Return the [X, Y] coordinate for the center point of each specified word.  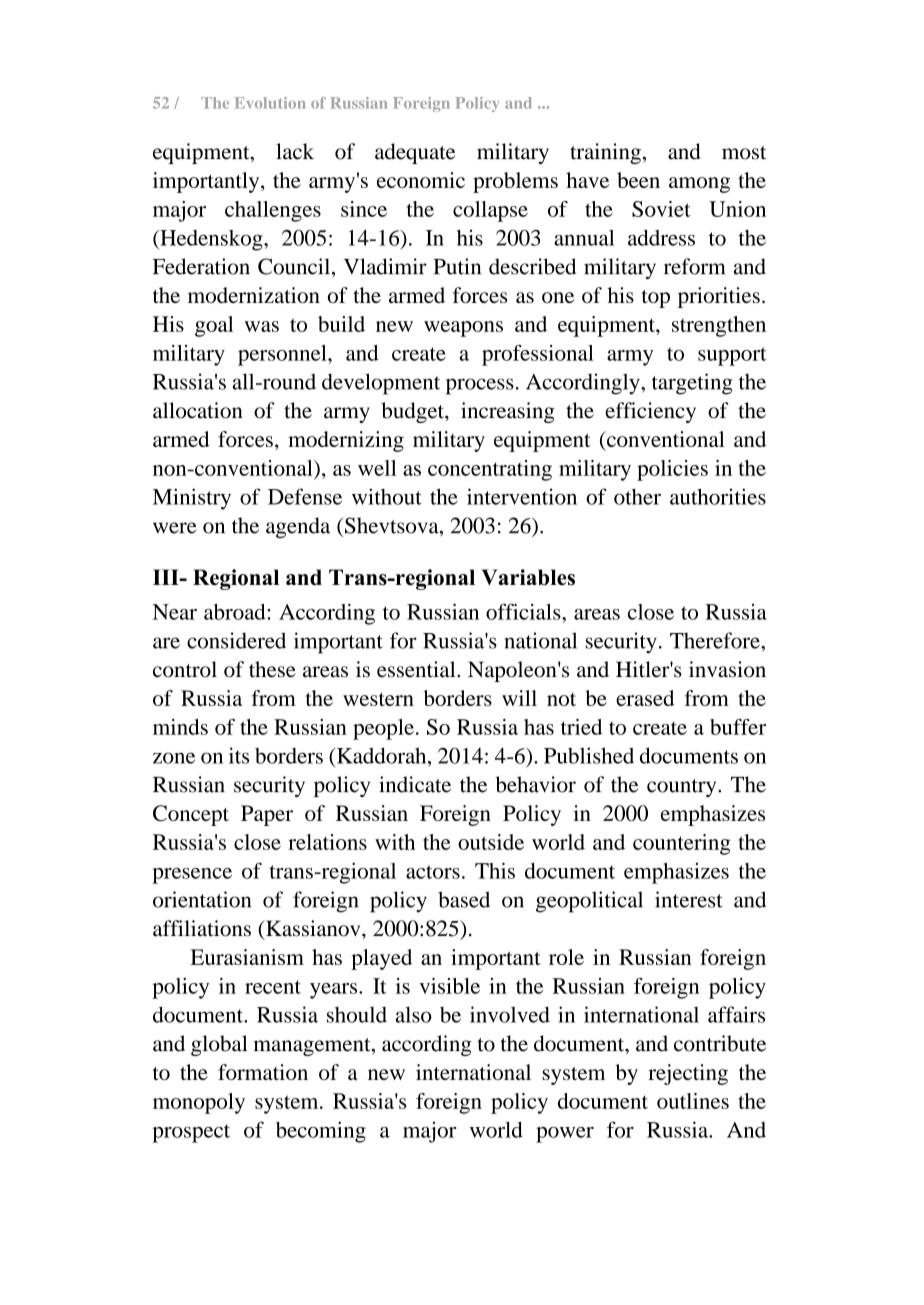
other [637, 497]
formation [263, 1072]
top [655, 299]
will [519, 698]
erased [645, 698]
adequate [415, 153]
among [699, 185]
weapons [463, 329]
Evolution [270, 103]
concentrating [490, 470]
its [239, 755]
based [464, 899]
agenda [298, 527]
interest [689, 899]
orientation [202, 899]
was [262, 326]
